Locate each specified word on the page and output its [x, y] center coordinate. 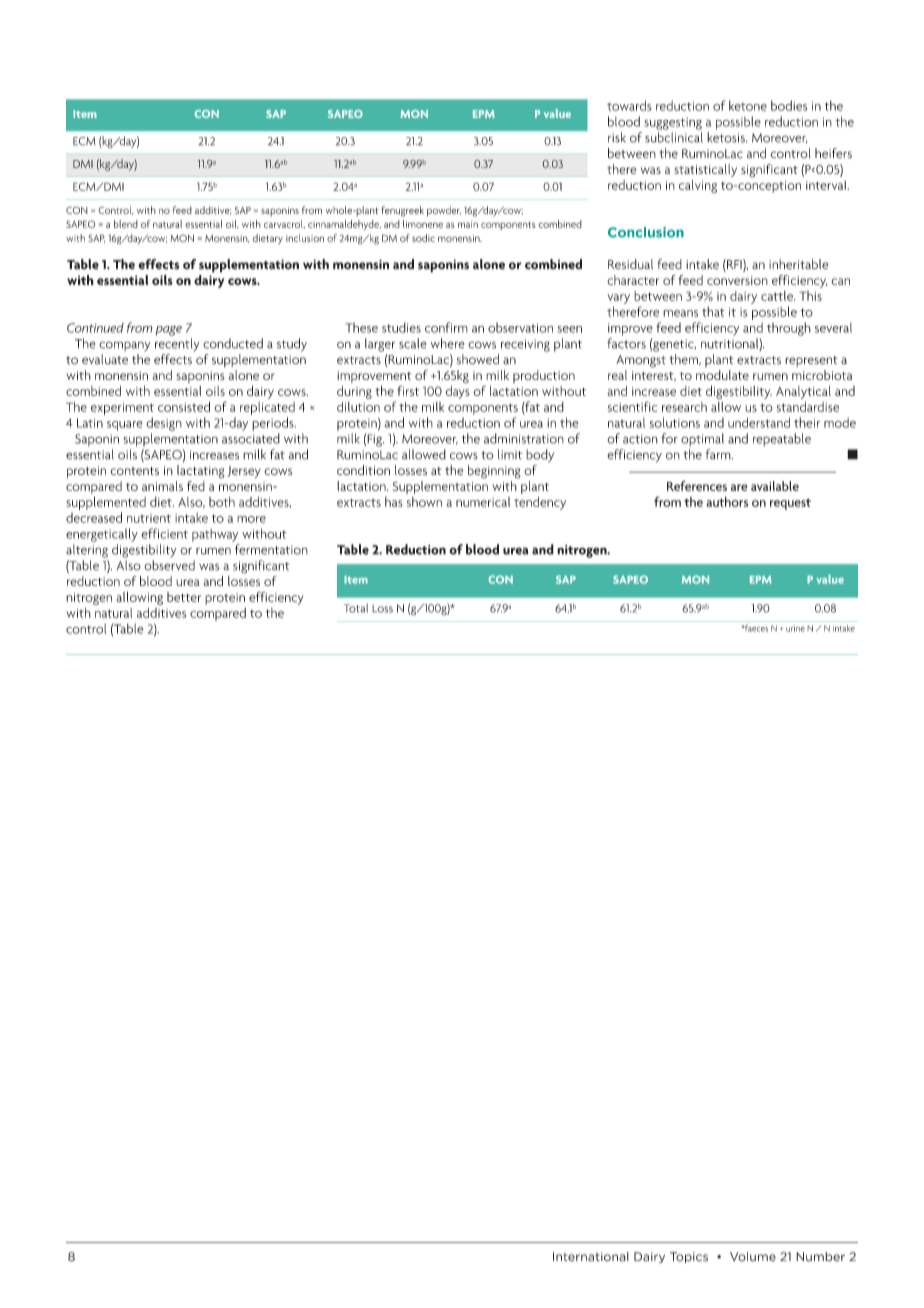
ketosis [727, 137]
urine [795, 628]
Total [356, 608]
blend [126, 224]
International [591, 1257]
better [184, 597]
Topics [689, 1257]
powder [444, 211]
